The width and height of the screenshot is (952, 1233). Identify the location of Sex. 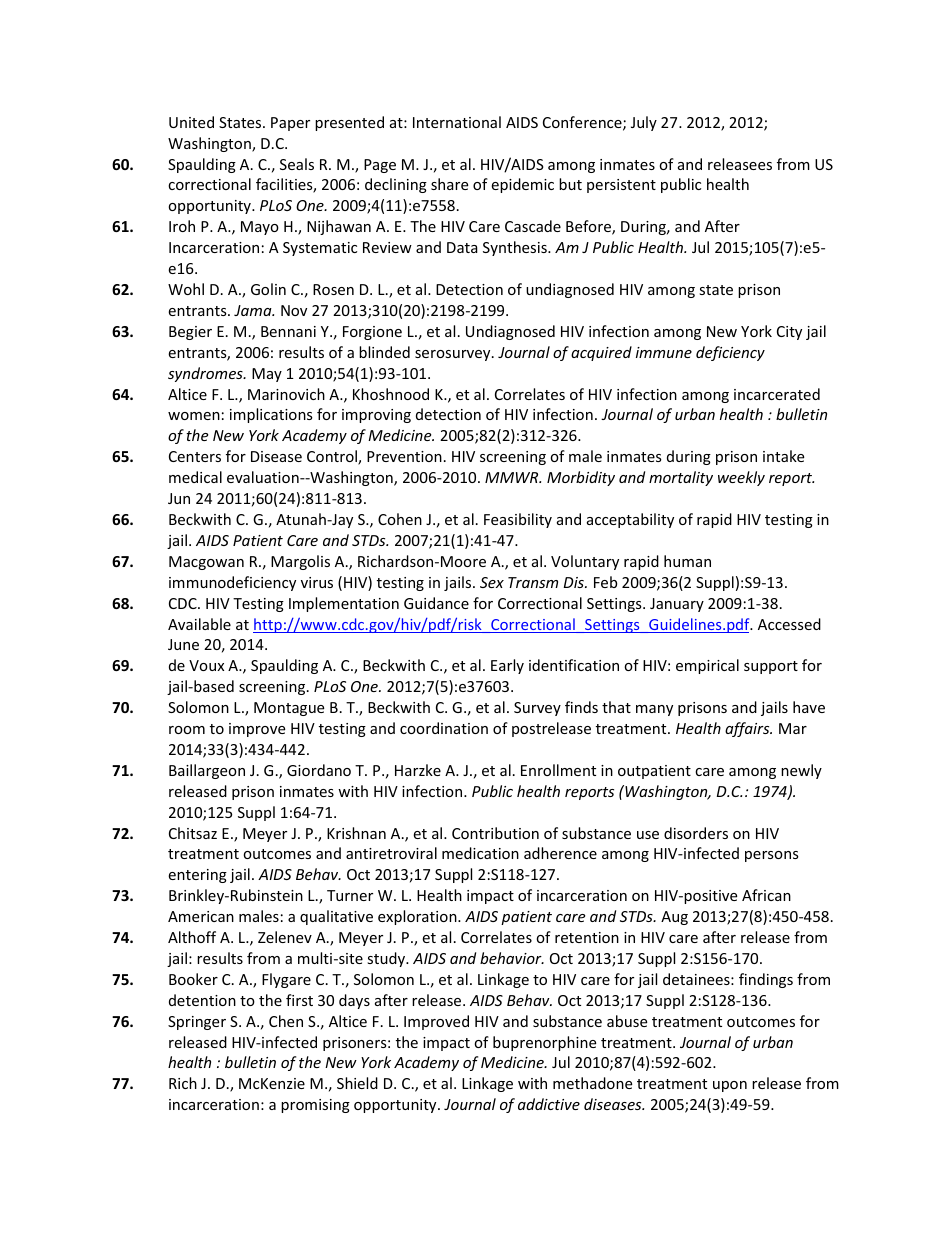
(492, 582).
